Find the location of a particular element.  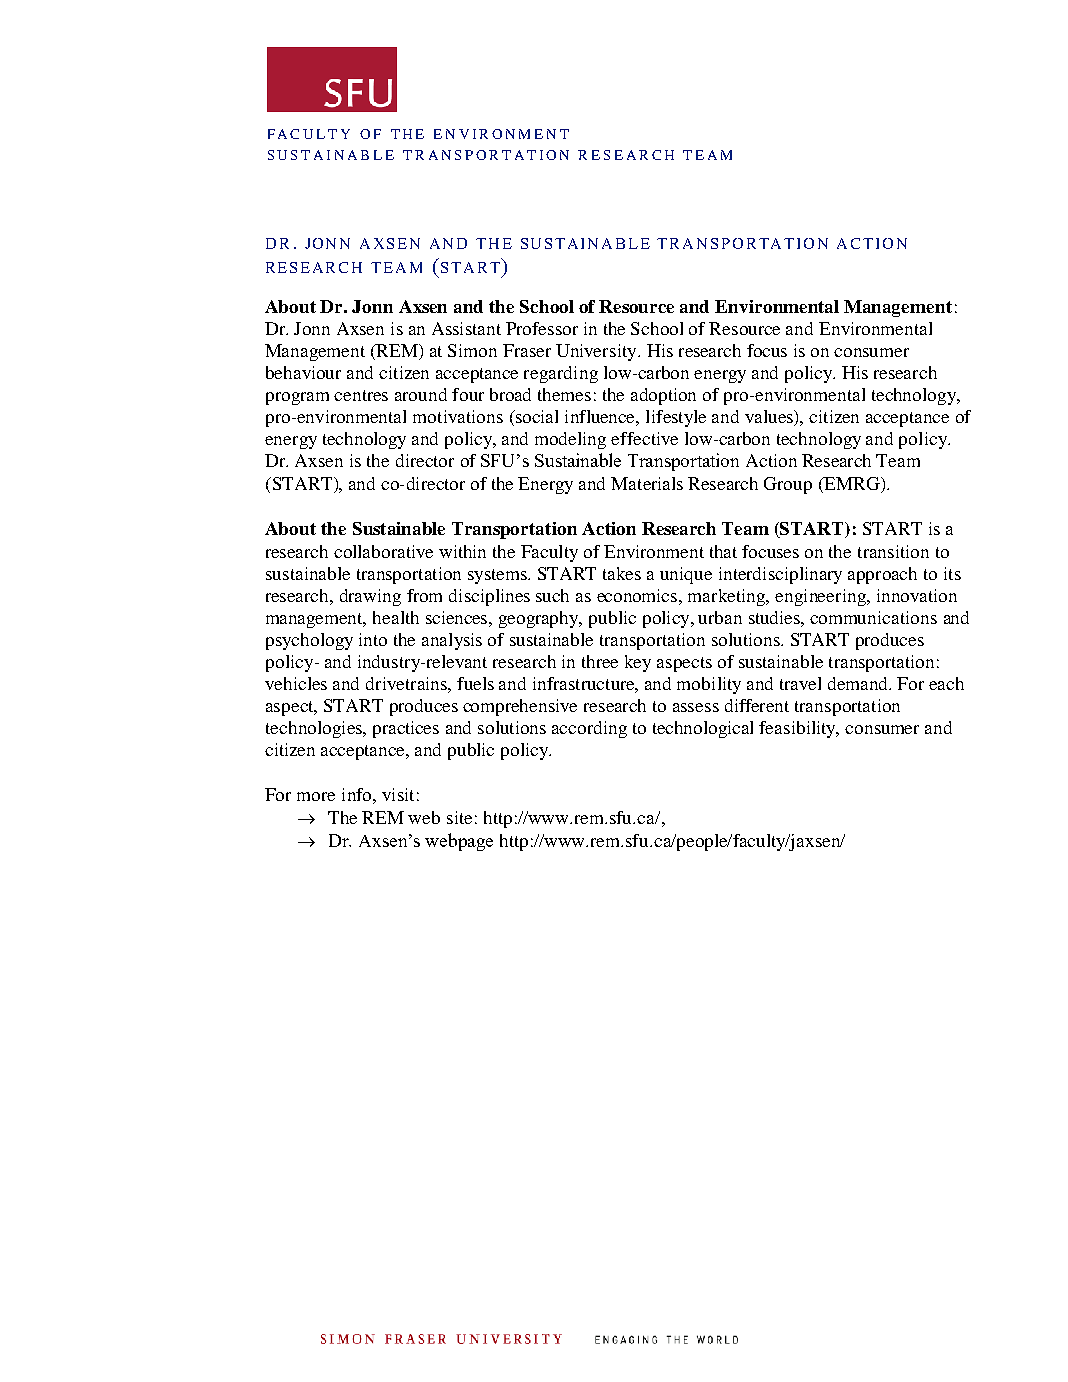

University is located at coordinates (597, 352).
